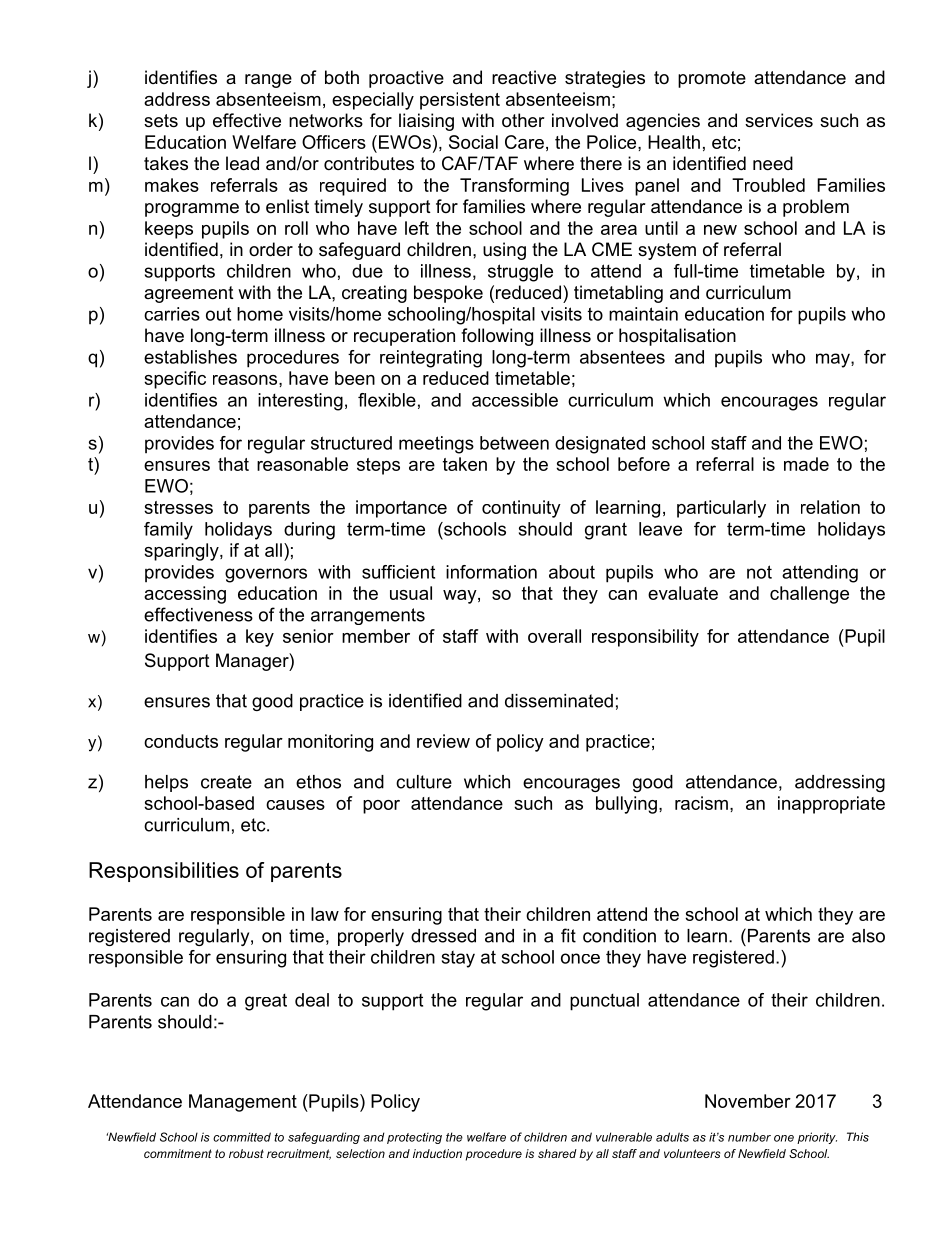 The width and height of the screenshot is (952, 1233). I want to click on inappropriate, so click(831, 805).
